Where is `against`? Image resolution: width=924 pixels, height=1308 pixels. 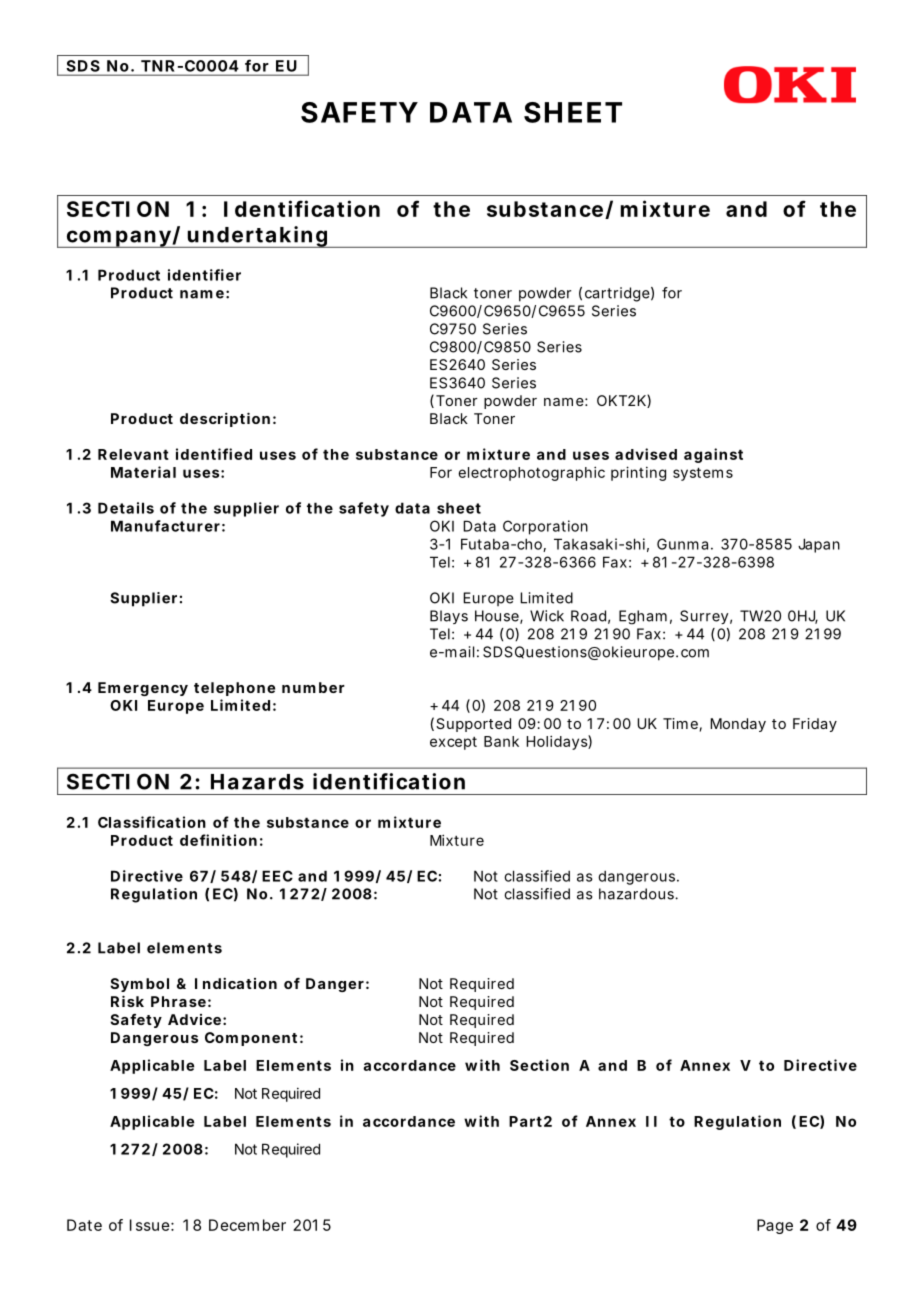 against is located at coordinates (713, 455).
